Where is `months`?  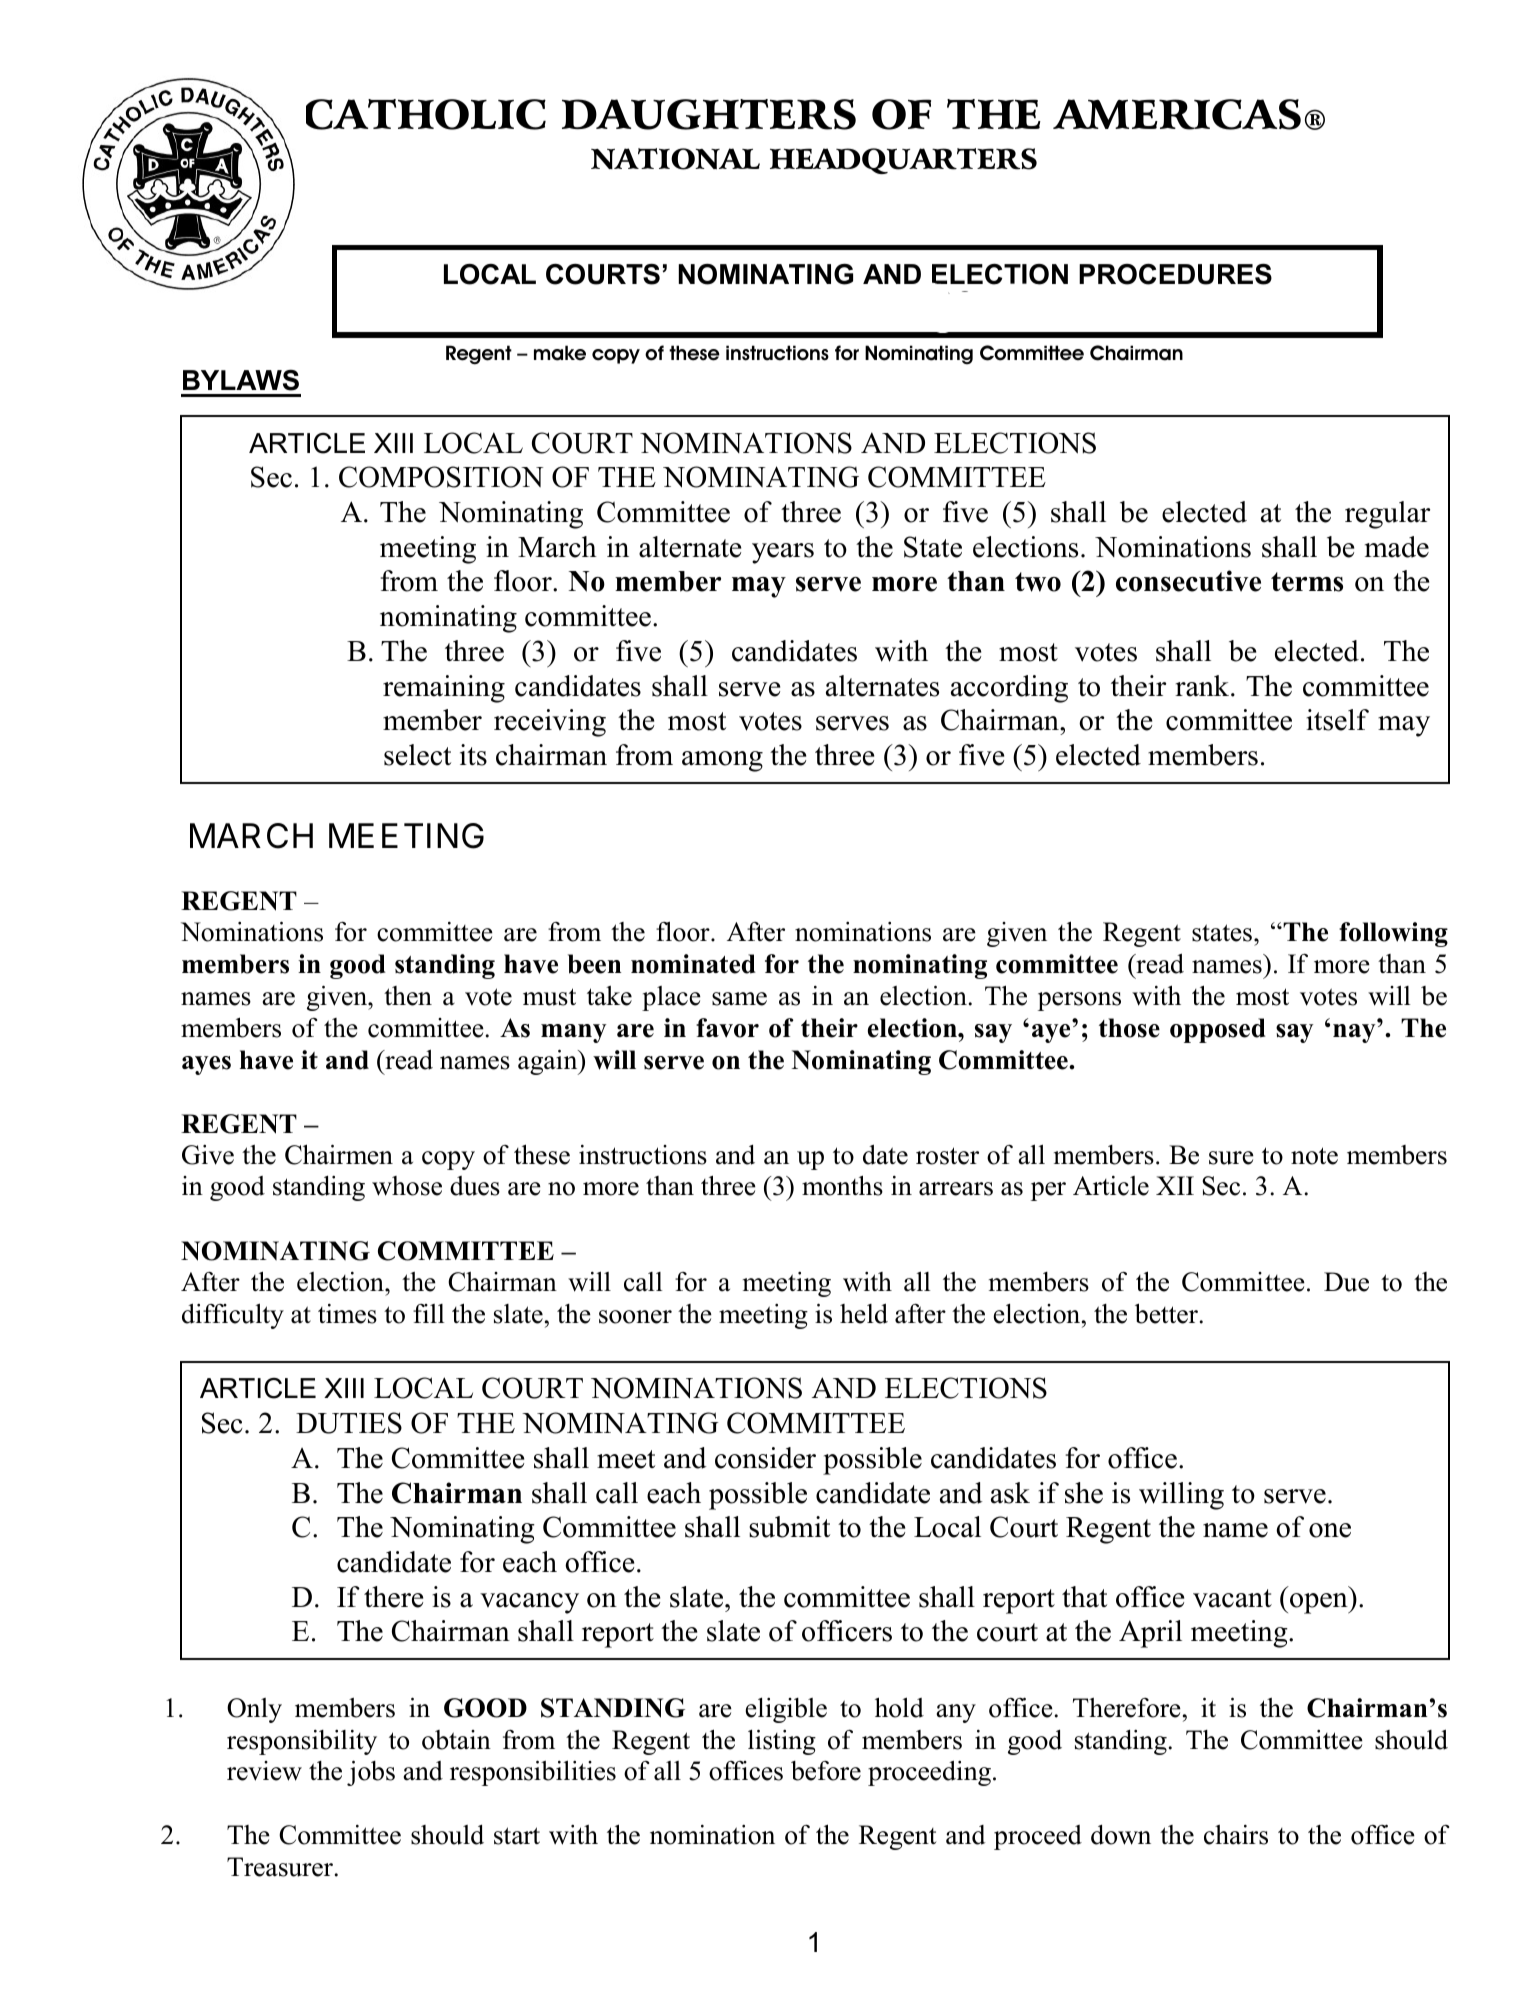 months is located at coordinates (842, 1185).
